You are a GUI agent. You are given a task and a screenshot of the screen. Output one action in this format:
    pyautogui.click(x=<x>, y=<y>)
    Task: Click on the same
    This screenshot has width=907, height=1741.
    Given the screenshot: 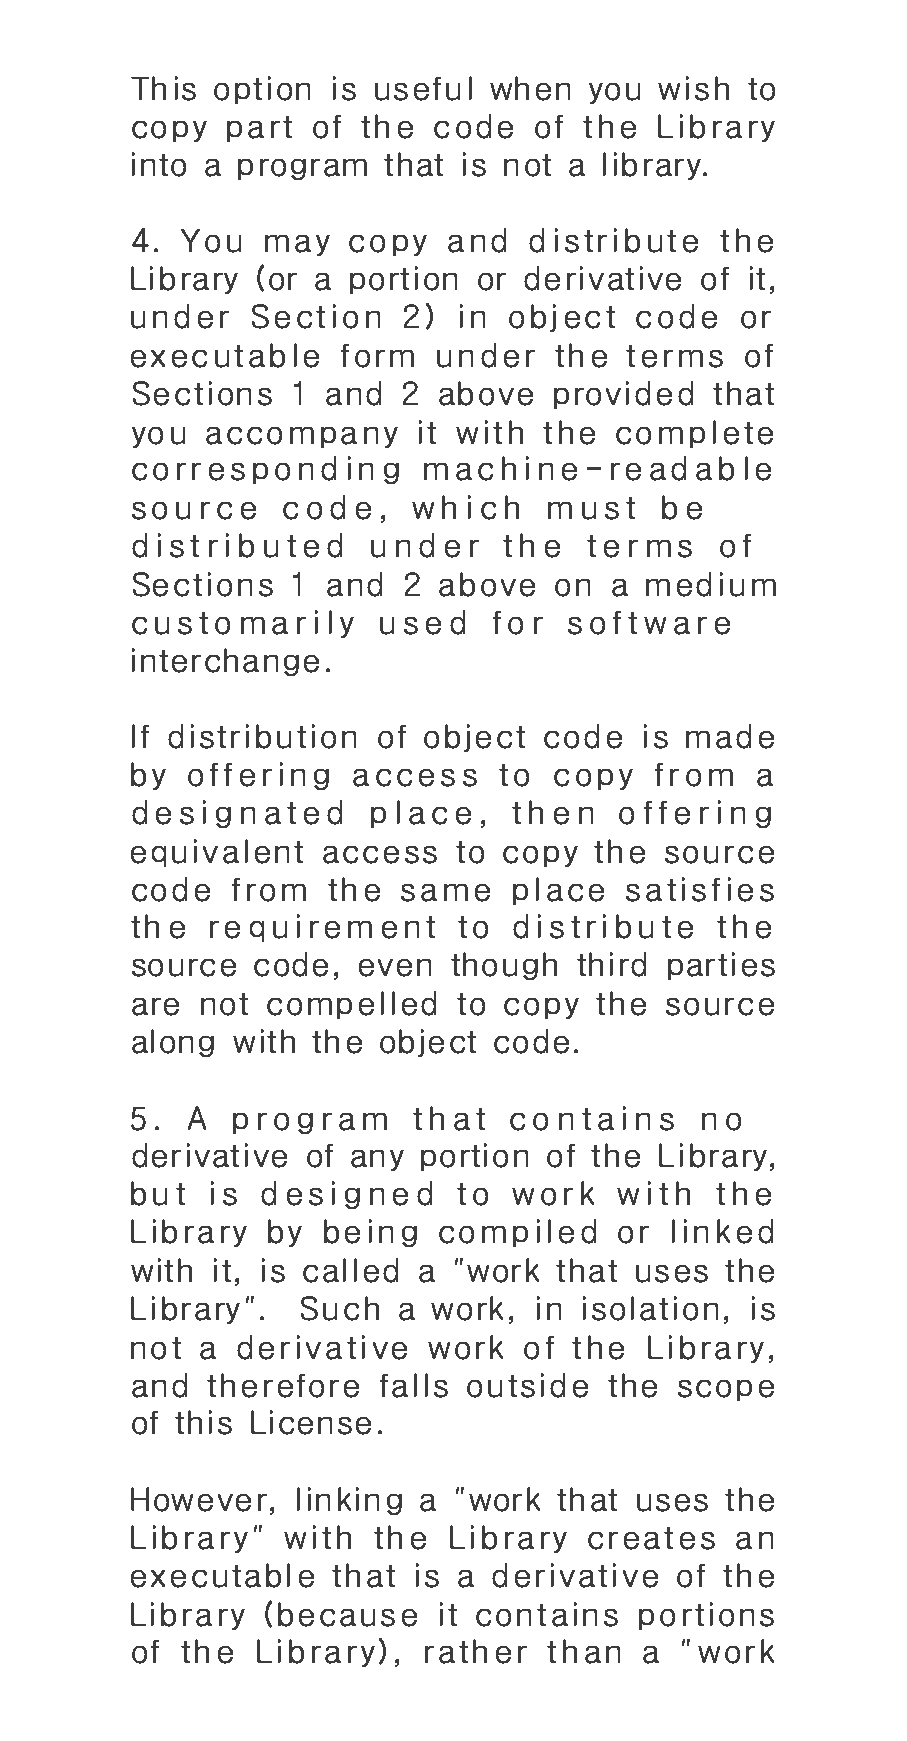 What is the action you would take?
    pyautogui.click(x=445, y=893)
